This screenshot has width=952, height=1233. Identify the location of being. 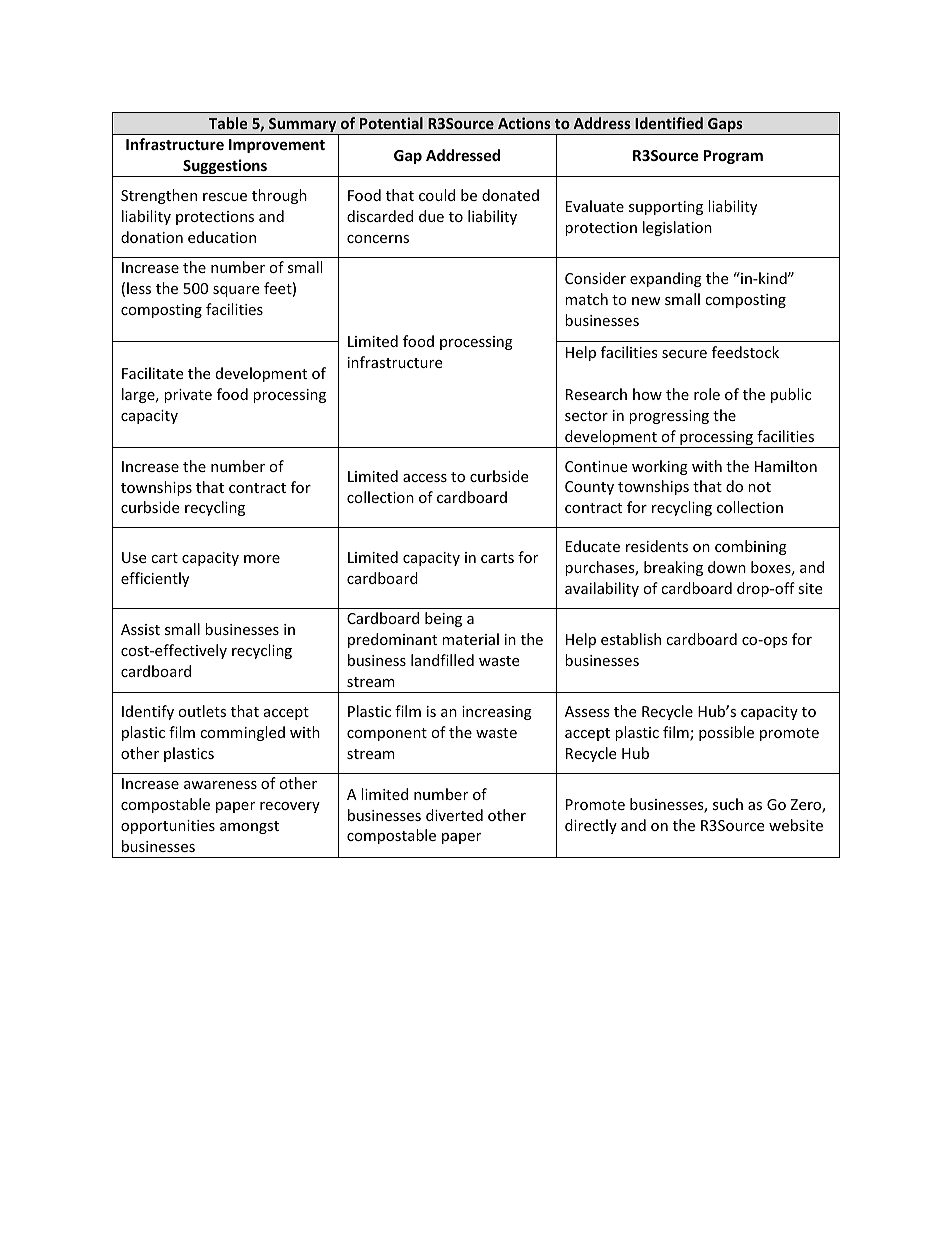
(443, 619).
